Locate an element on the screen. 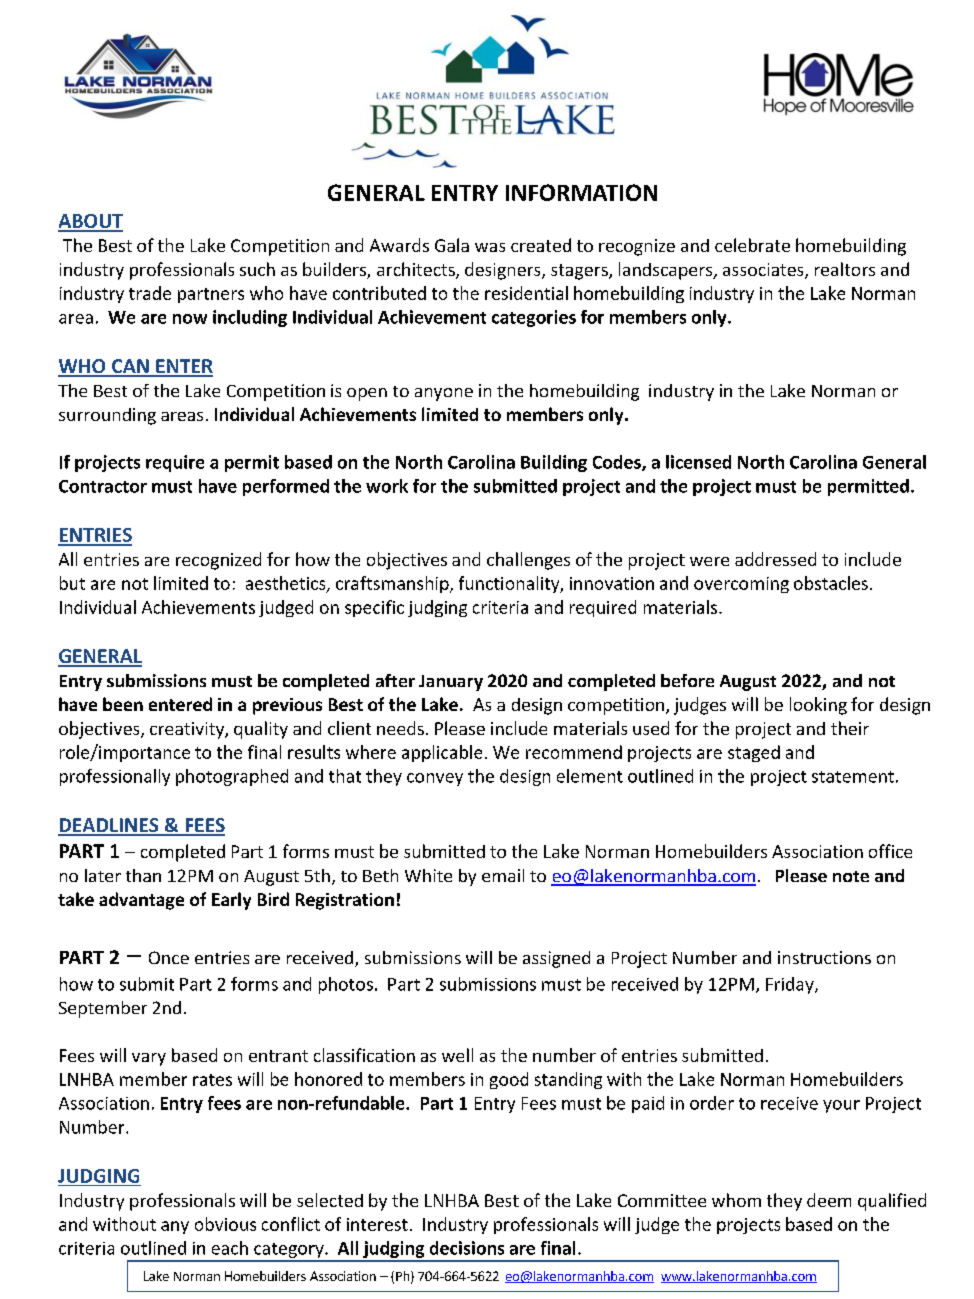 The width and height of the screenshot is (974, 1299). been is located at coordinates (123, 704).
